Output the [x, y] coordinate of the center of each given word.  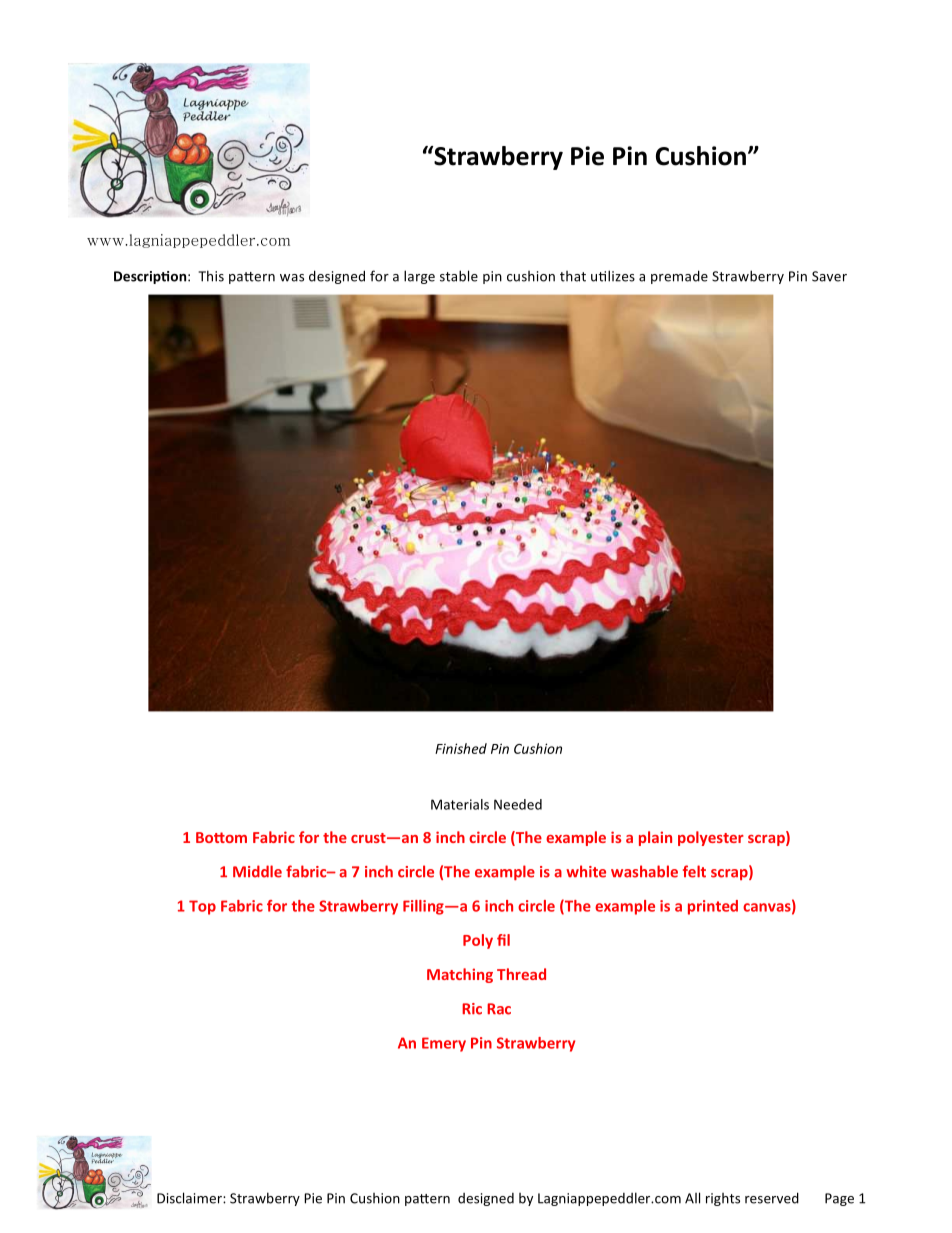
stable [459, 276]
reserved [772, 1198]
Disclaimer [190, 1198]
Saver [829, 276]
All [692, 1198]
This [211, 276]
